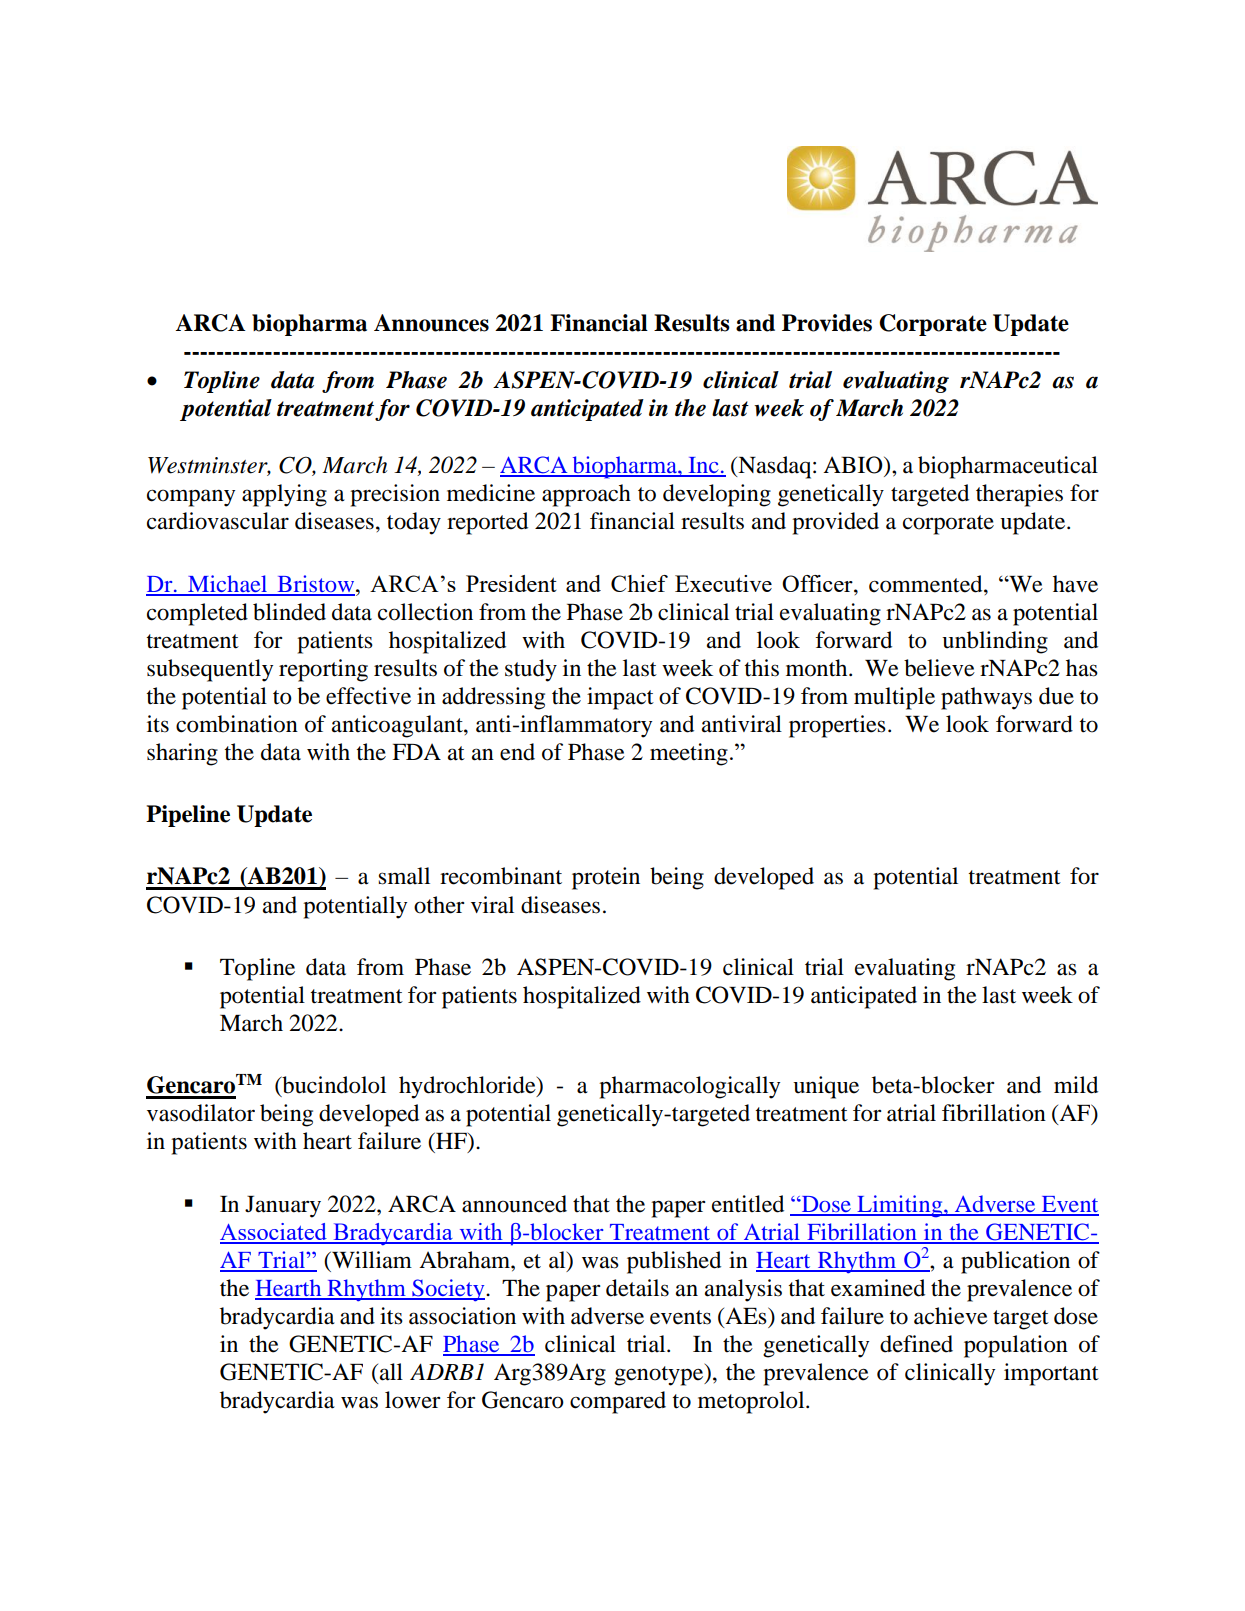 This screenshot has width=1245, height=1611. What do you see at coordinates (827, 323) in the screenshot?
I see `Provides` at bounding box center [827, 323].
